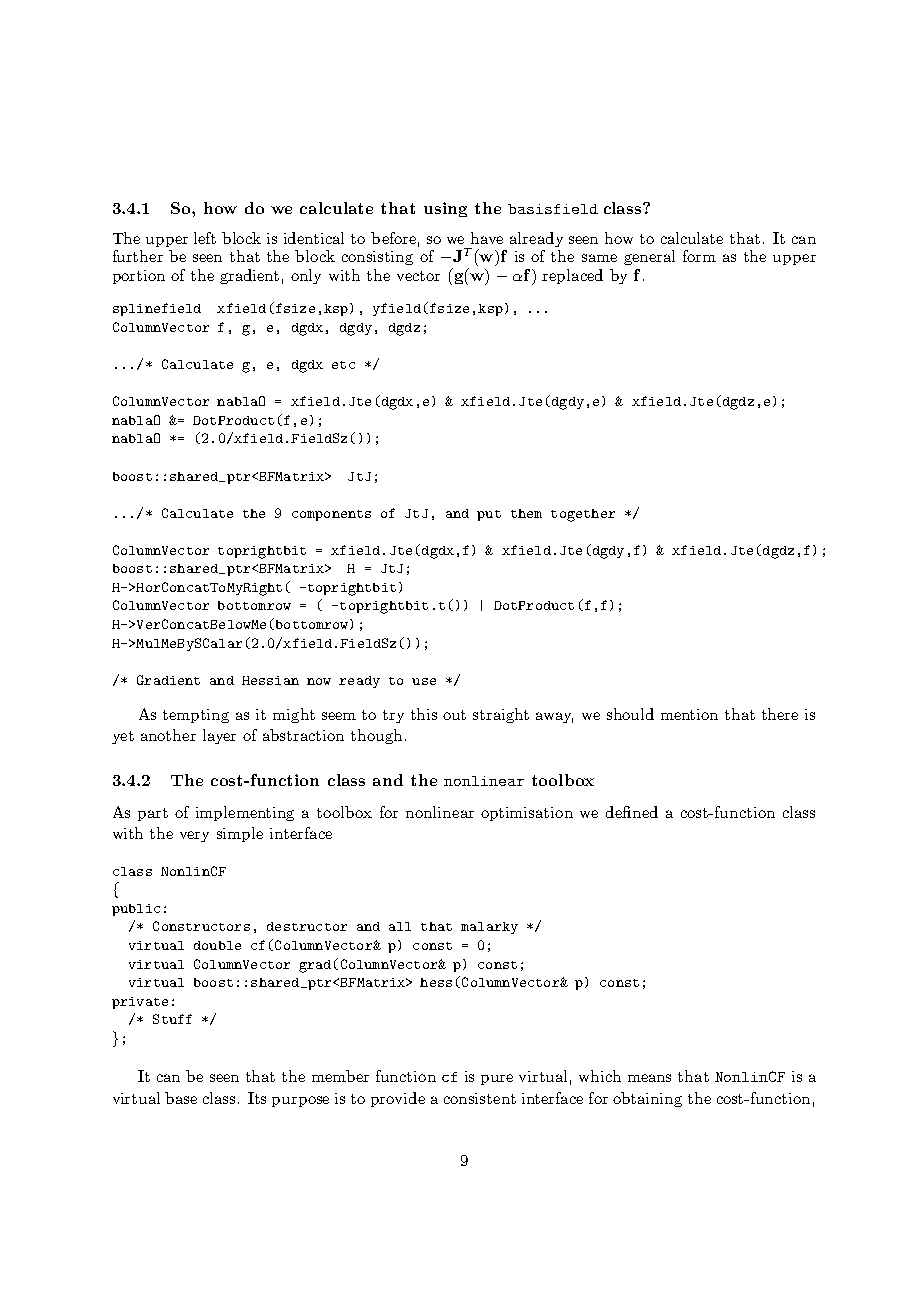 The height and width of the page is (1308, 924). What do you see at coordinates (245, 813) in the page?
I see `implementing` at bounding box center [245, 813].
